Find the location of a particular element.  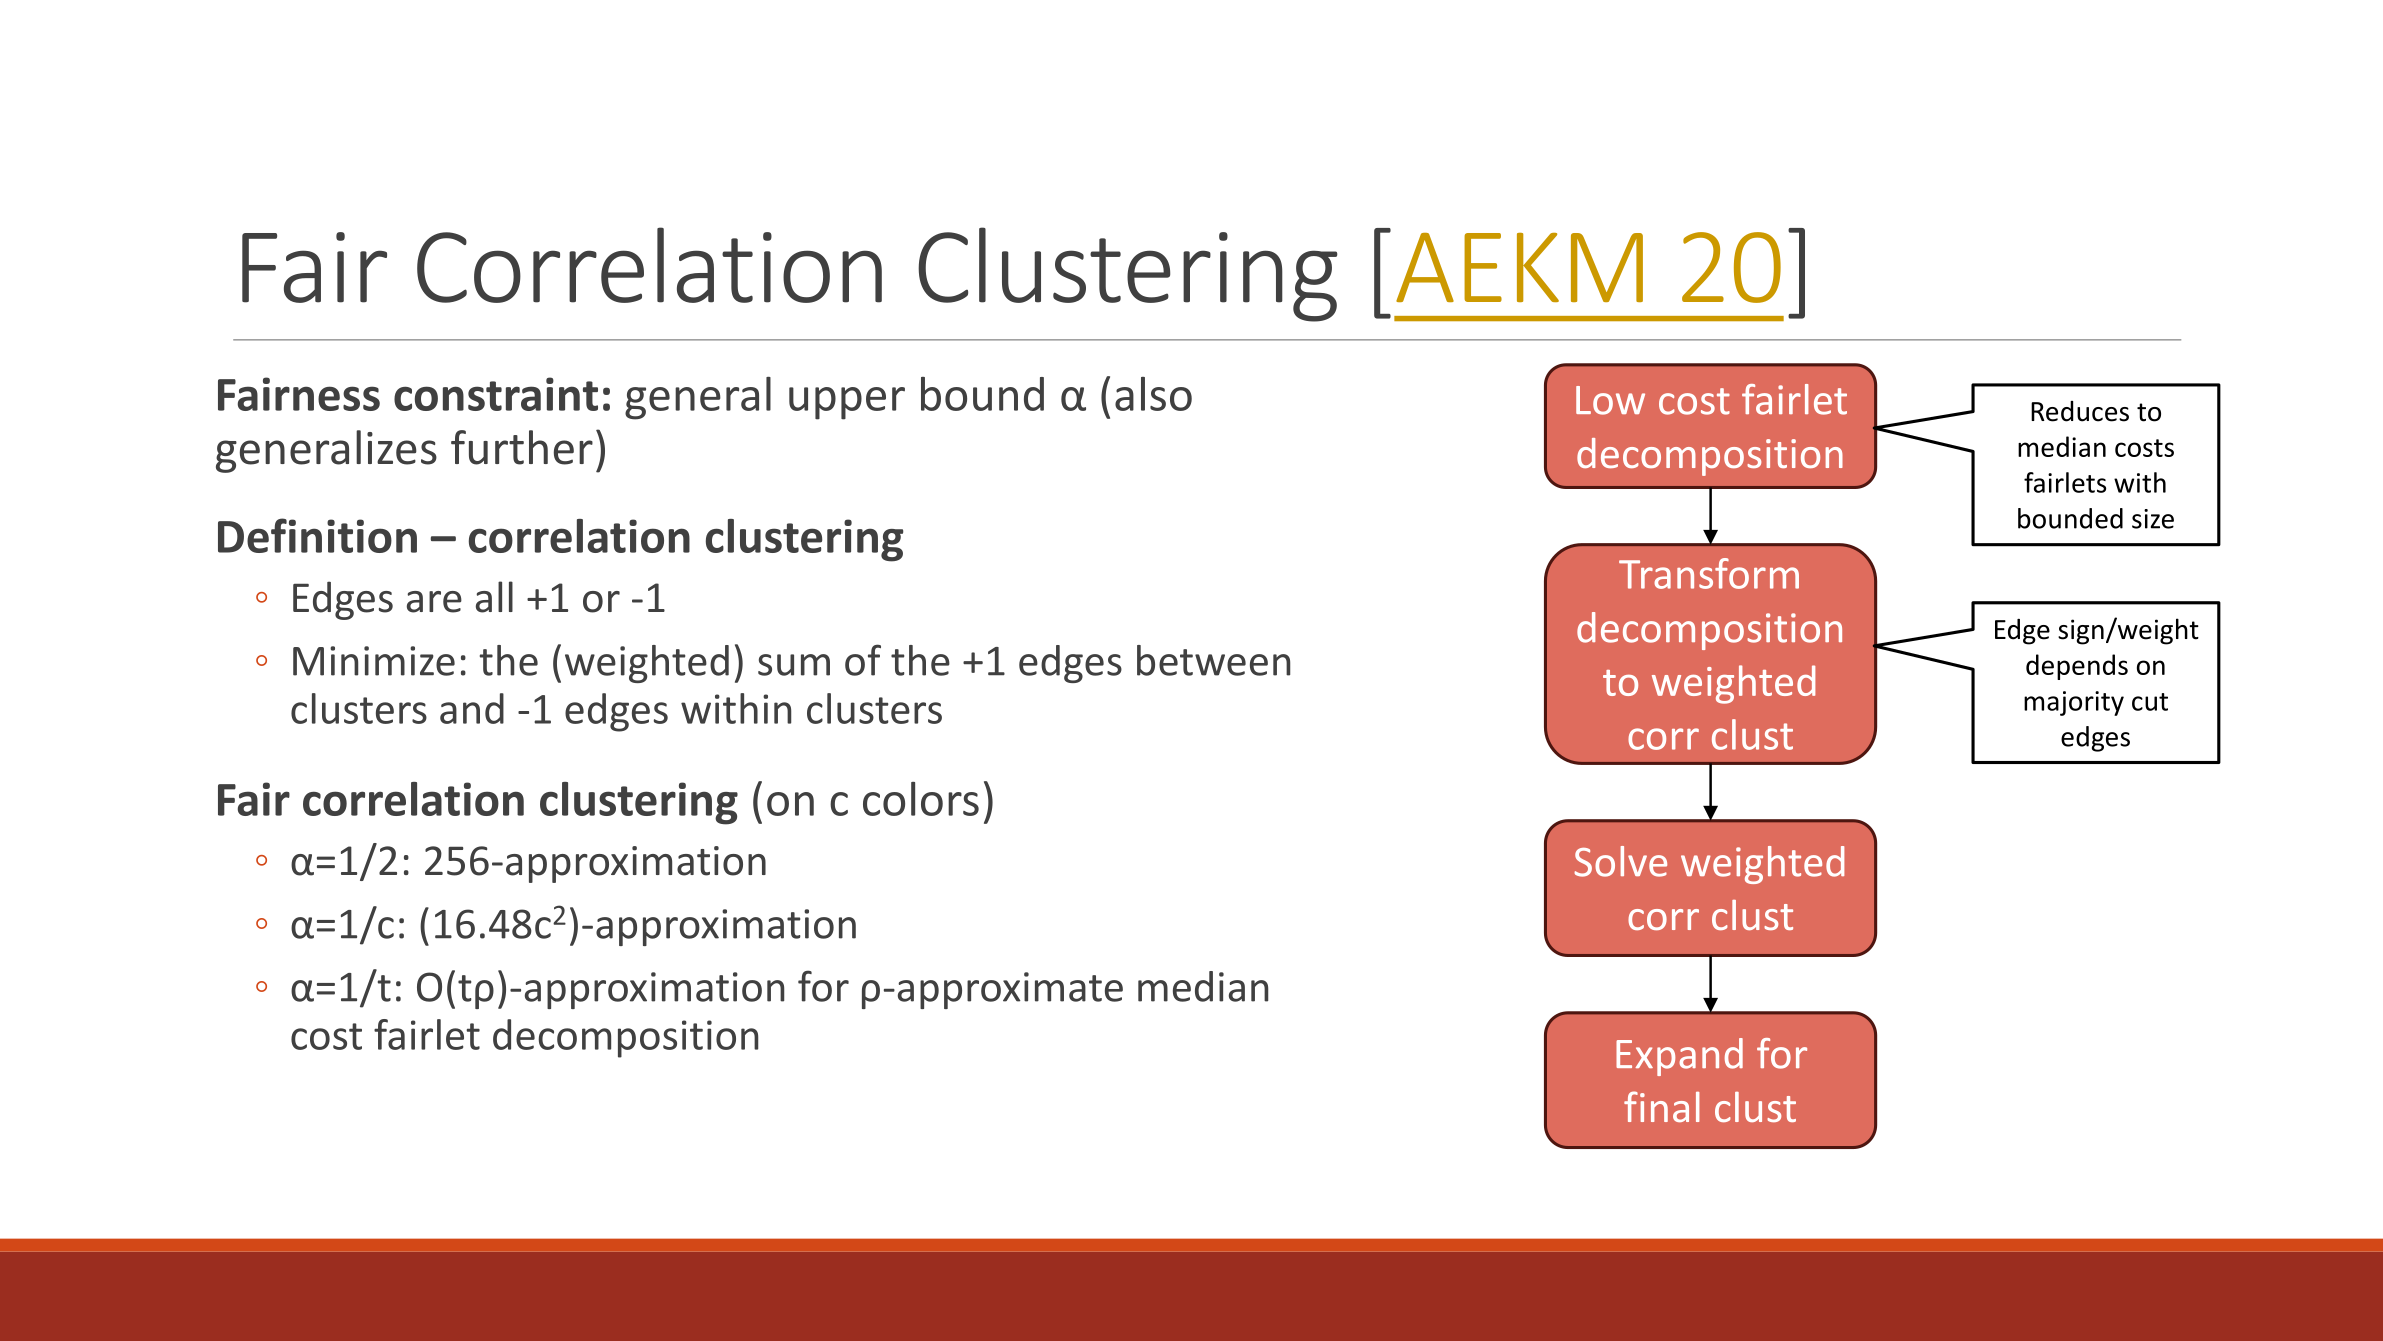

final is located at coordinates (1662, 1106).
